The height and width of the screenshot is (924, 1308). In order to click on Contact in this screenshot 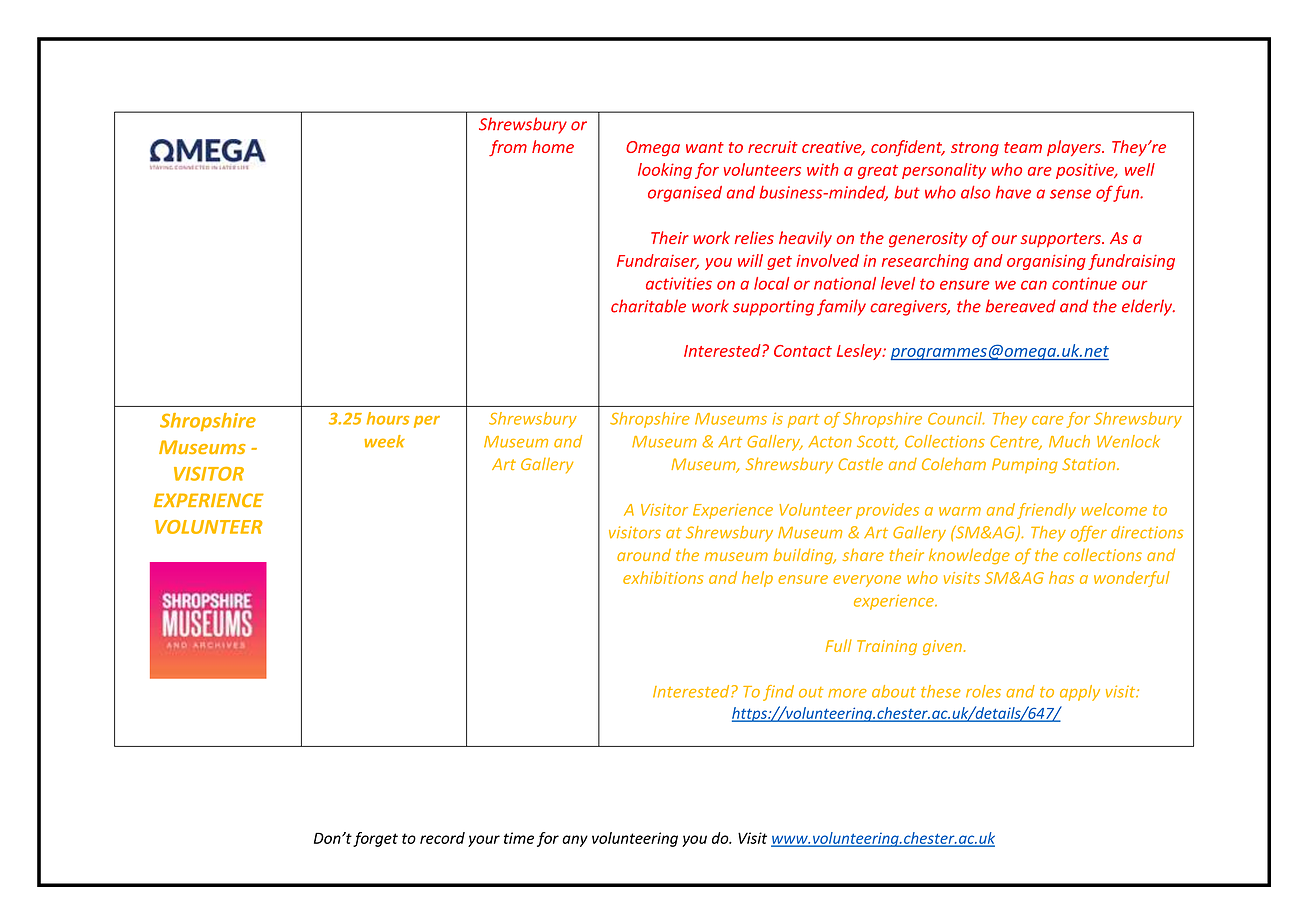, I will do `click(803, 351)`.
